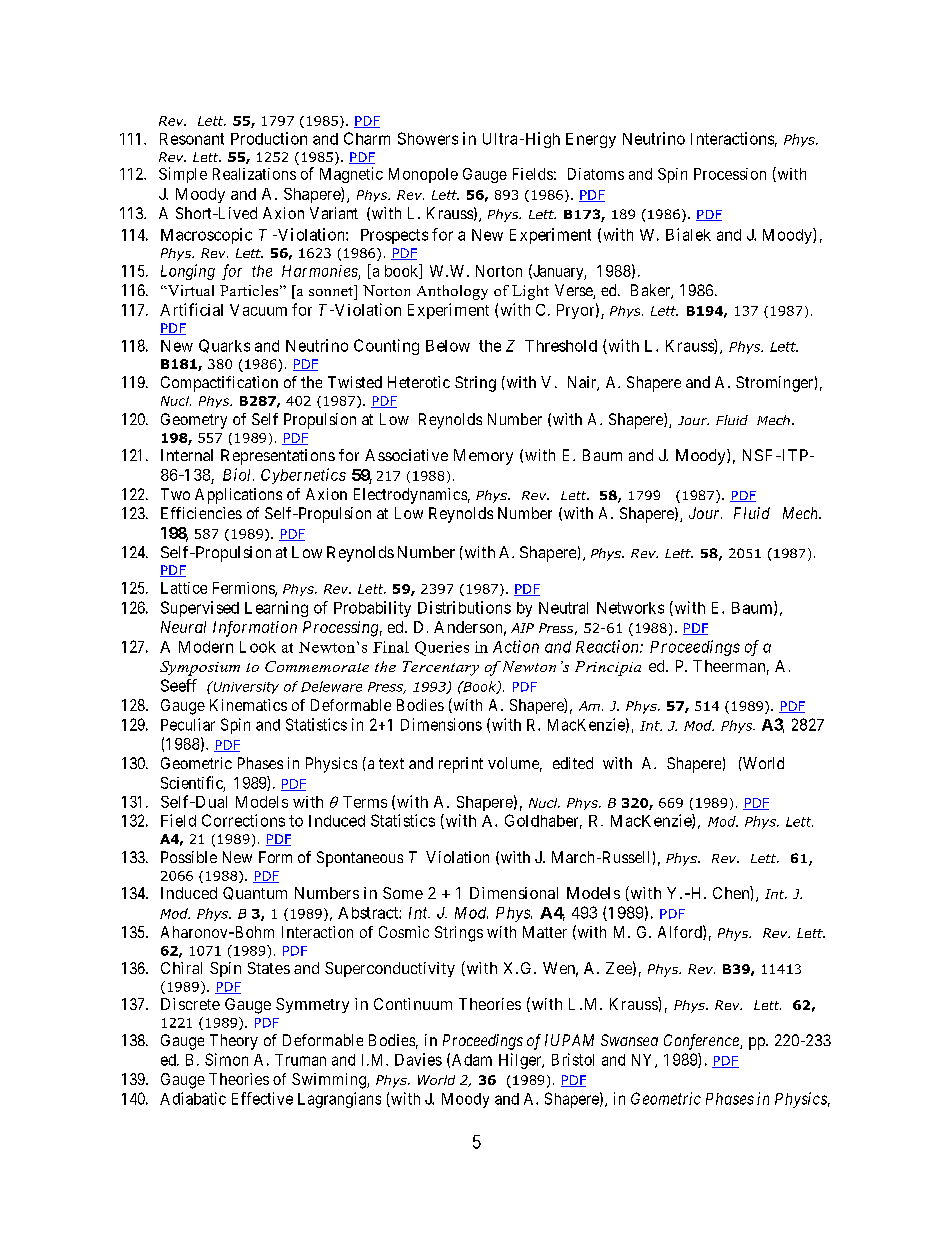 This document has width=952, height=1233. Describe the element at coordinates (254, 174) in the document. I see `Realizations` at that location.
